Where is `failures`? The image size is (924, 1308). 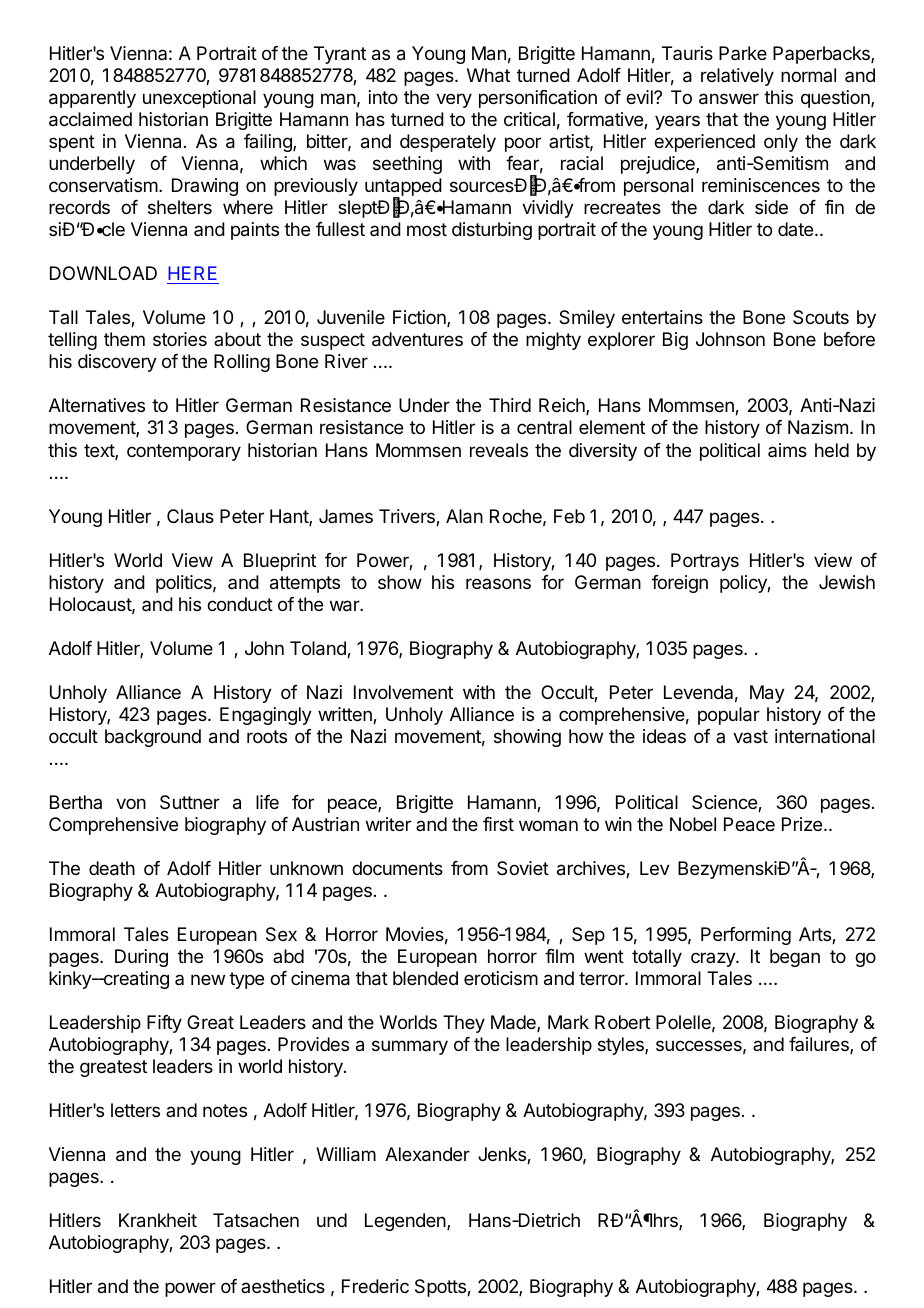
failures is located at coordinates (820, 1045).
